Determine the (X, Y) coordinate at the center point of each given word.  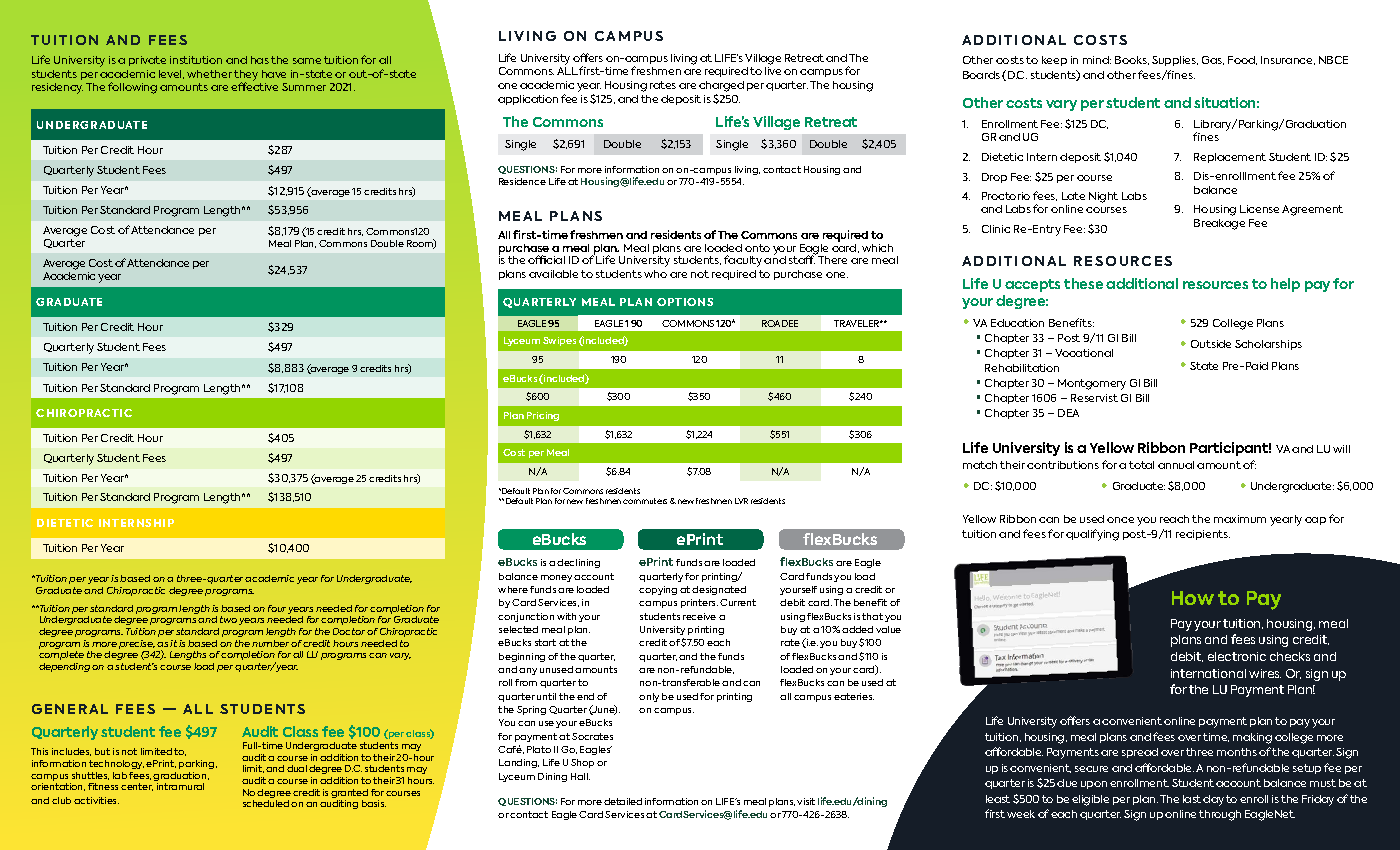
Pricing (543, 416)
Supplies (1175, 61)
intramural (180, 786)
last (1192, 799)
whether (209, 74)
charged (721, 88)
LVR (741, 501)
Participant (1230, 449)
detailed (623, 801)
